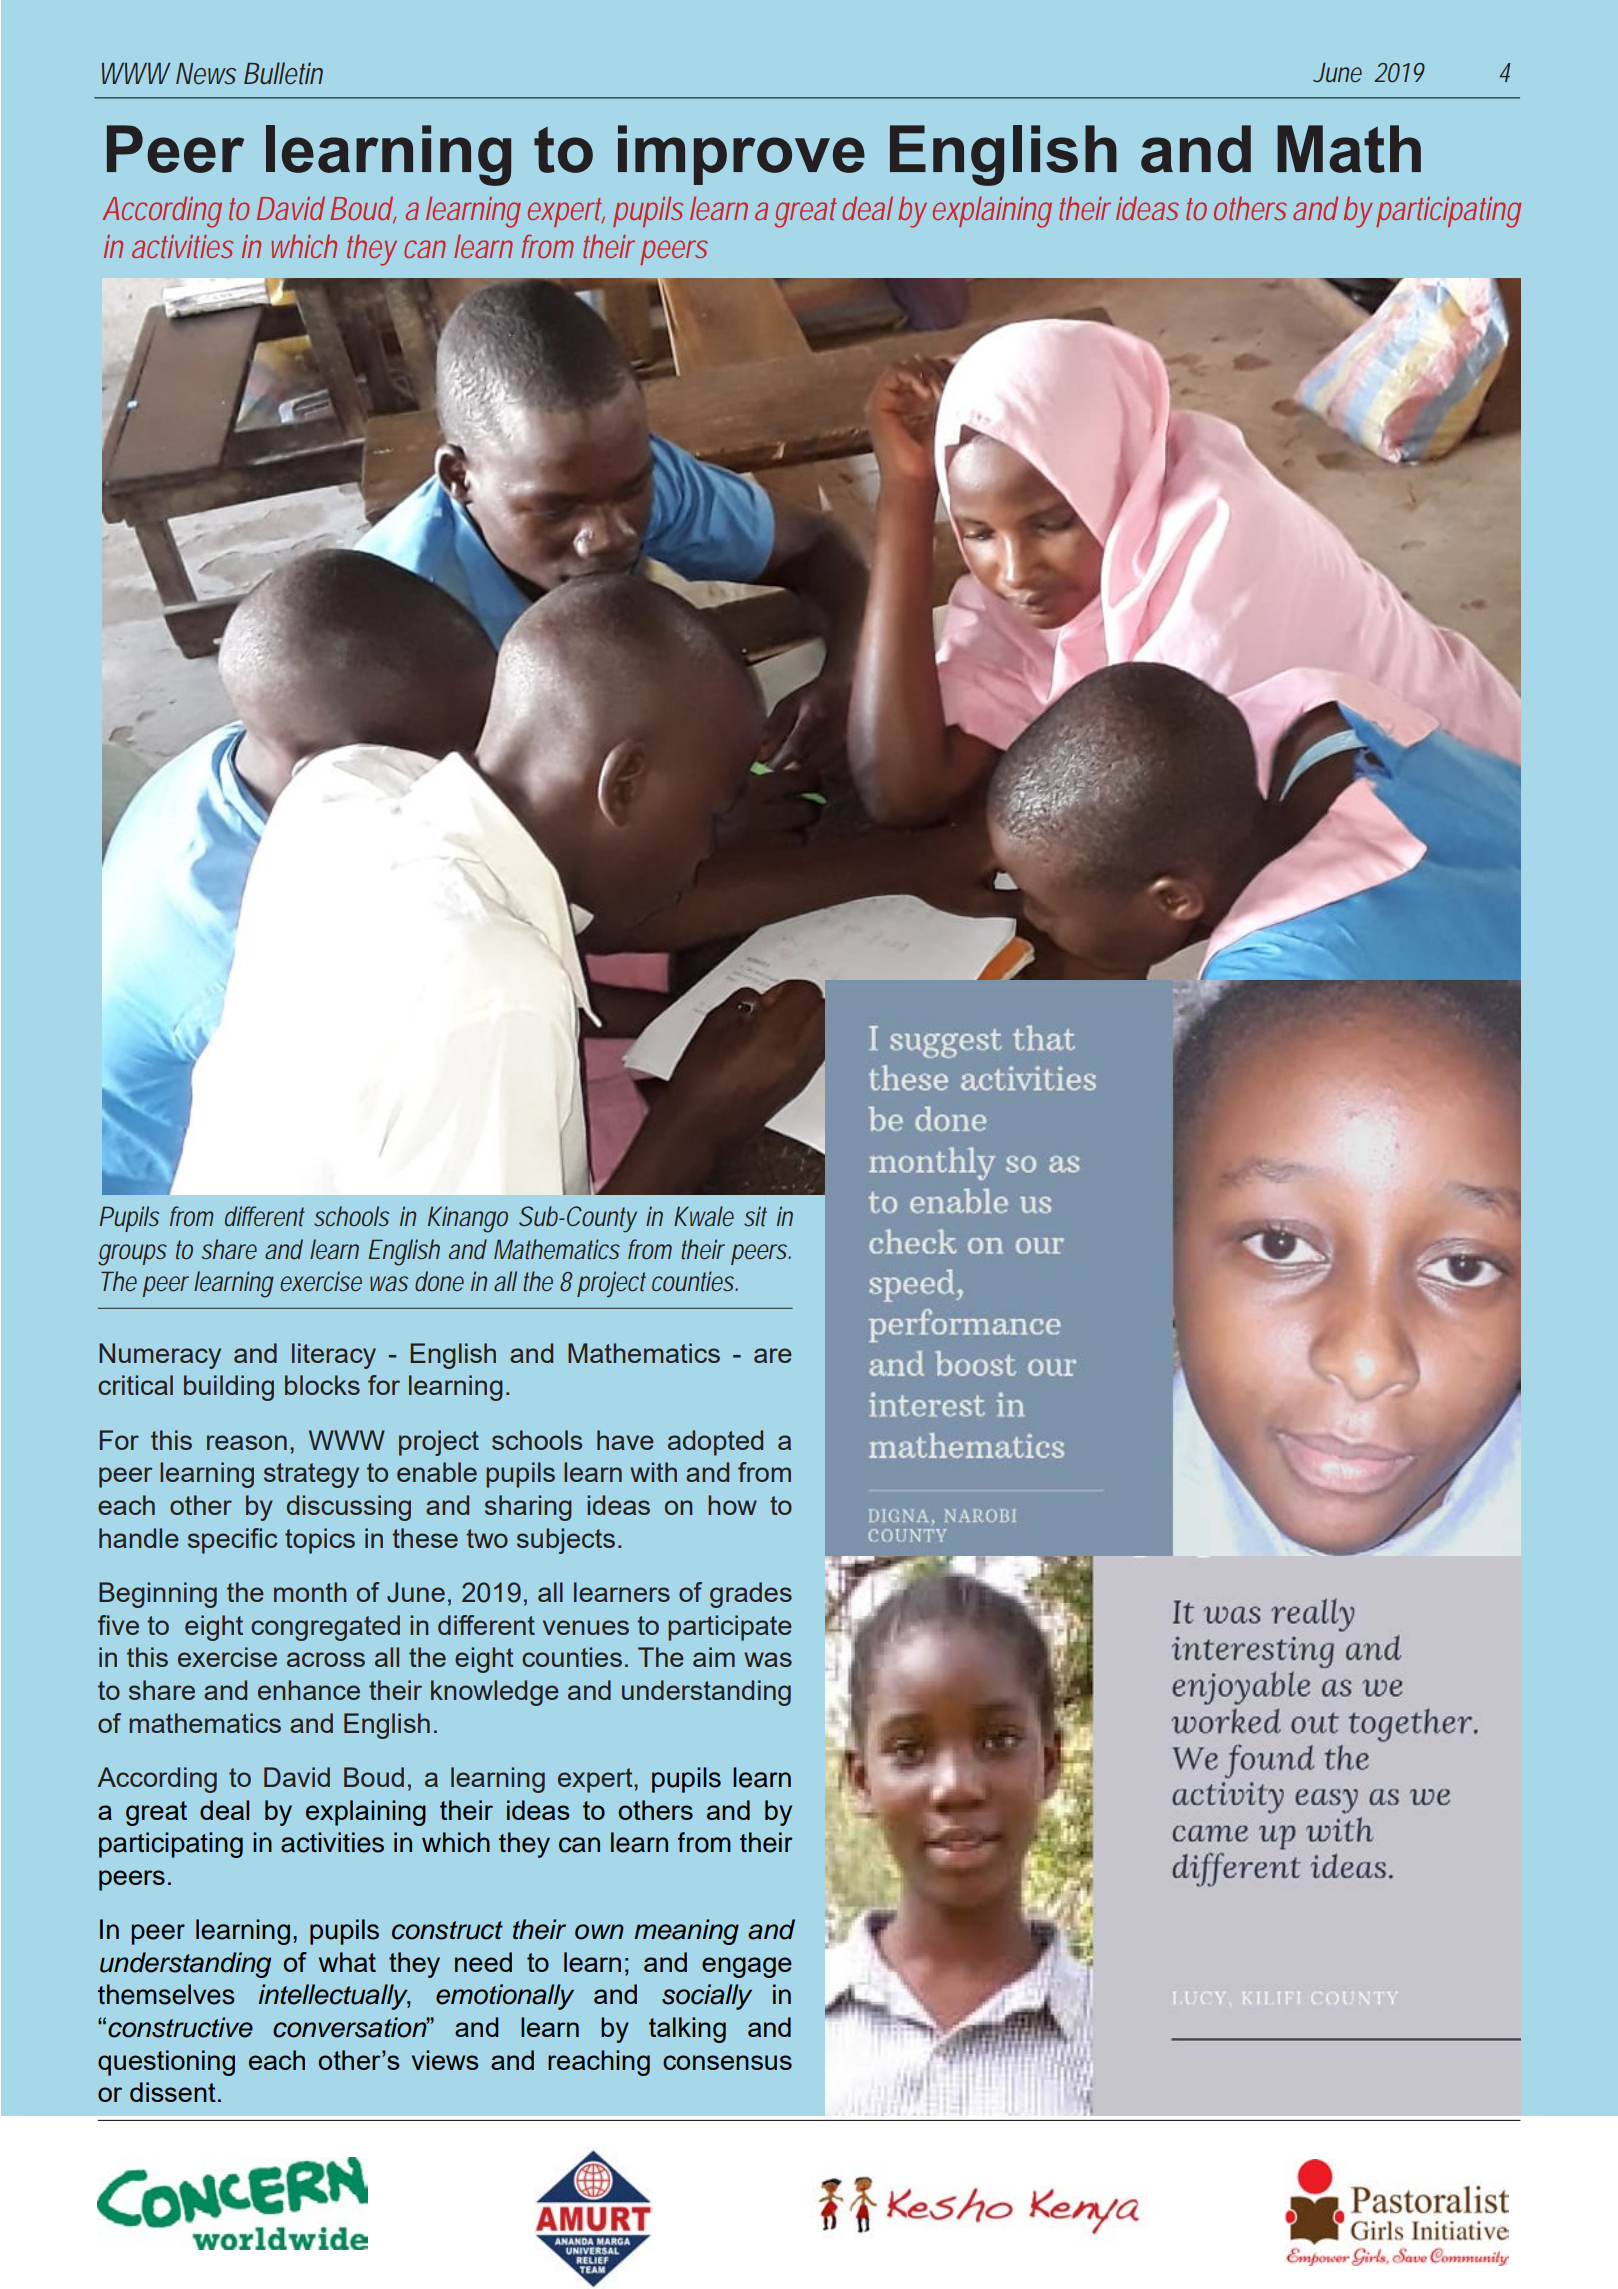 The height and width of the document is (2289, 1618). What do you see at coordinates (166, 2063) in the document?
I see `questioning` at bounding box center [166, 2063].
